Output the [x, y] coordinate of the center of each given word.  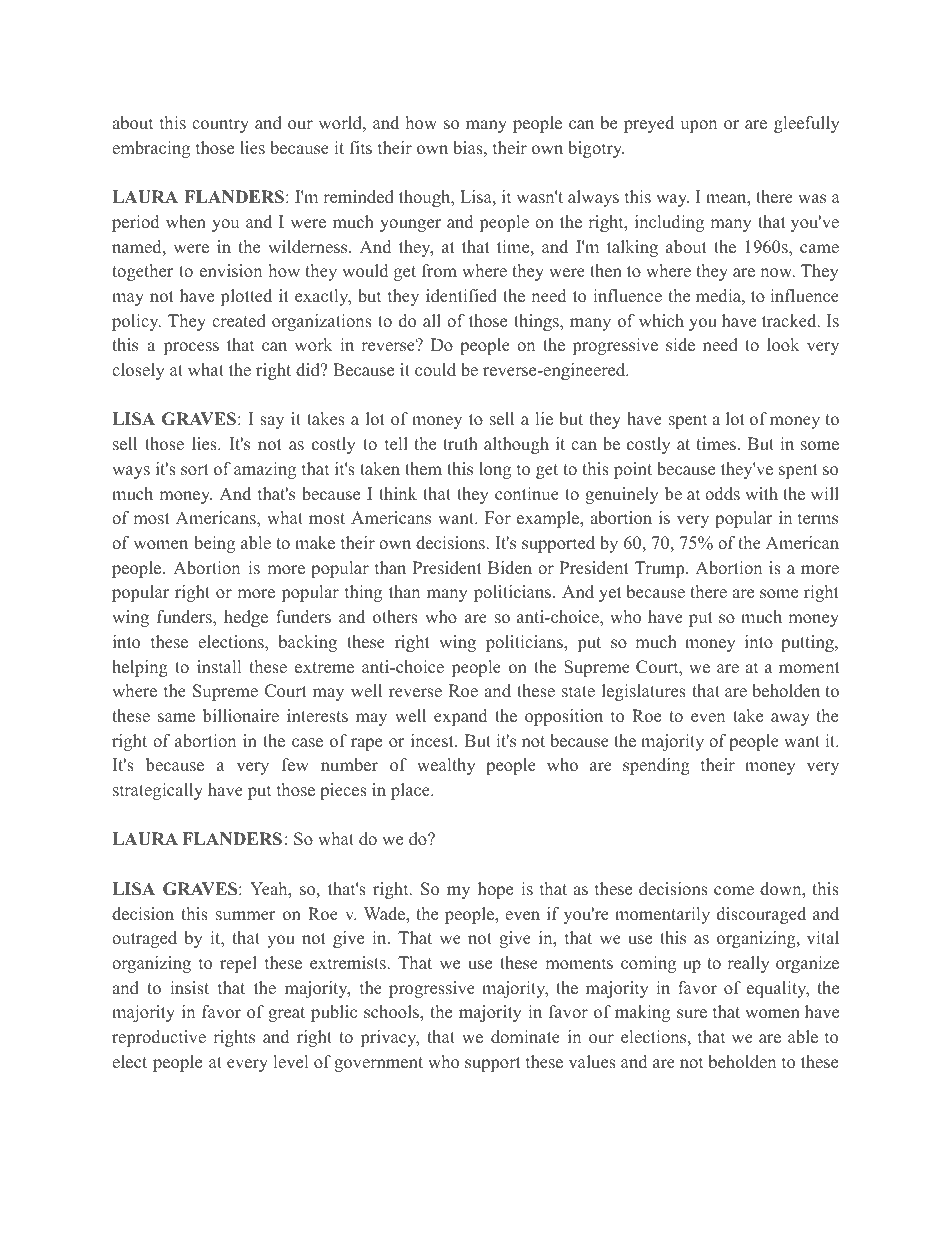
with [761, 493]
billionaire [241, 716]
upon [698, 126]
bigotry [596, 149]
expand [460, 717]
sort [195, 470]
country [220, 125]
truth [460, 444]
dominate [525, 1037]
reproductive [159, 1038]
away [790, 719]
